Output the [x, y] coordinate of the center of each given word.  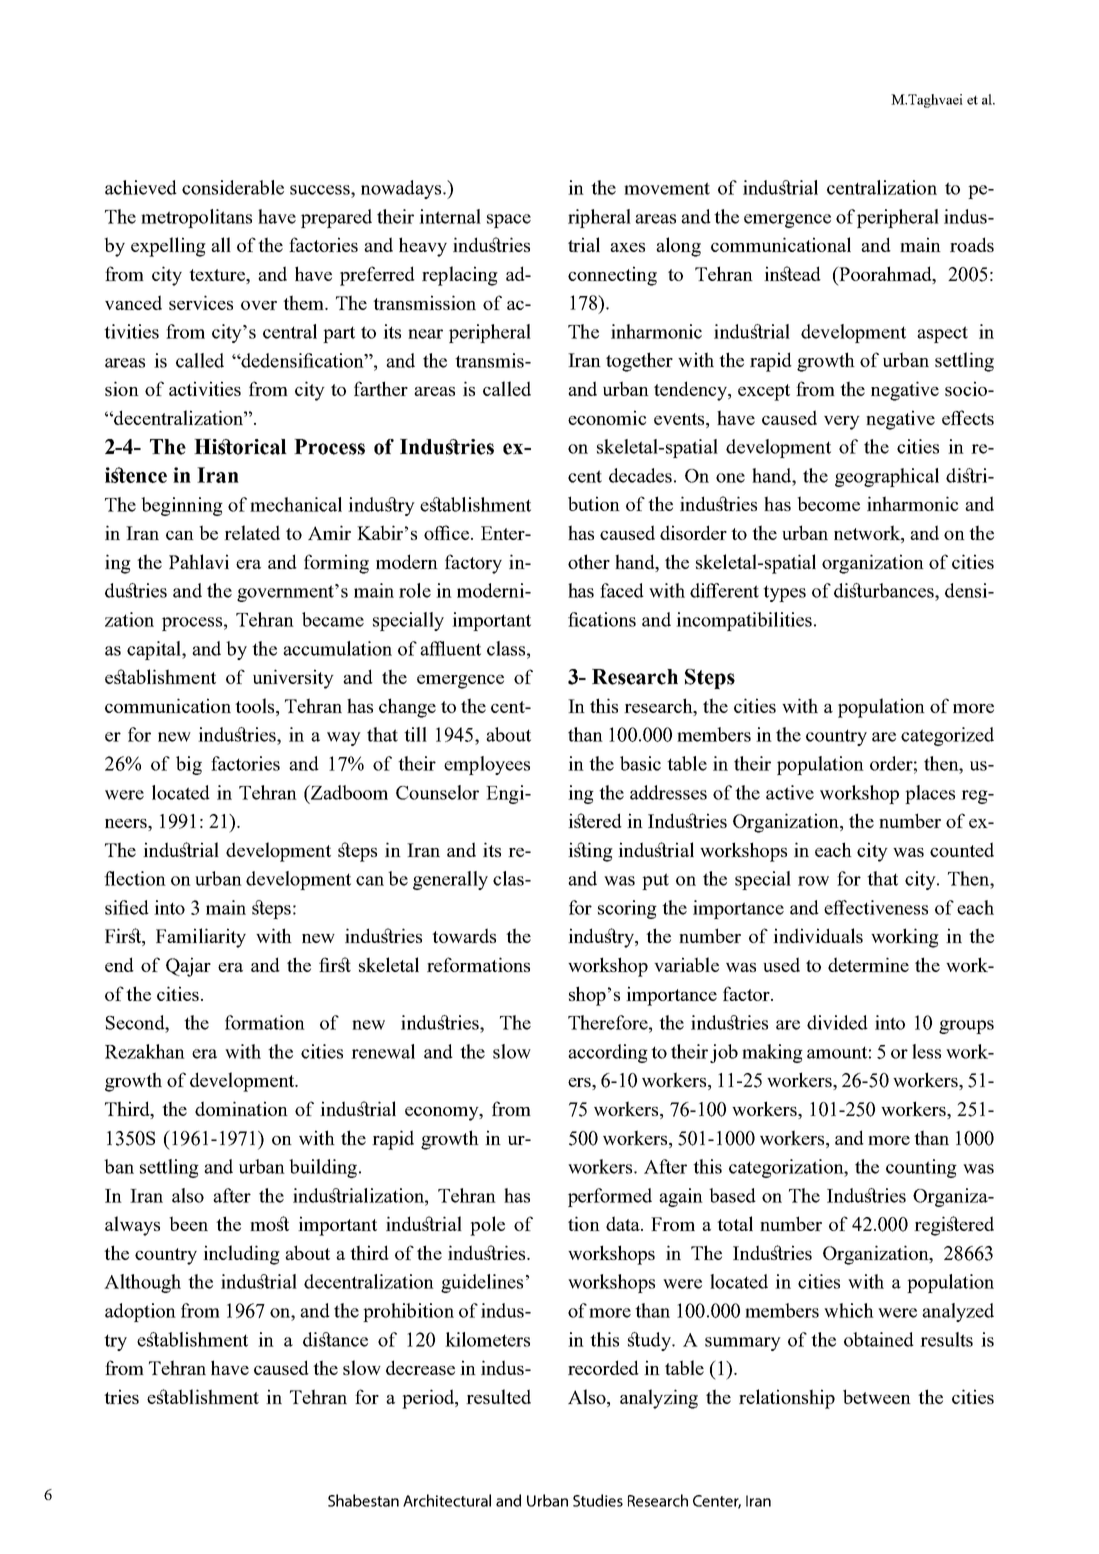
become [828, 503]
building [323, 1168]
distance [335, 1339]
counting [921, 1168]
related [252, 532]
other [589, 561]
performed [610, 1197]
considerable [233, 187]
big [189, 765]
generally [450, 880]
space [509, 221]
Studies [598, 1500]
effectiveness [876, 907]
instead [792, 273]
